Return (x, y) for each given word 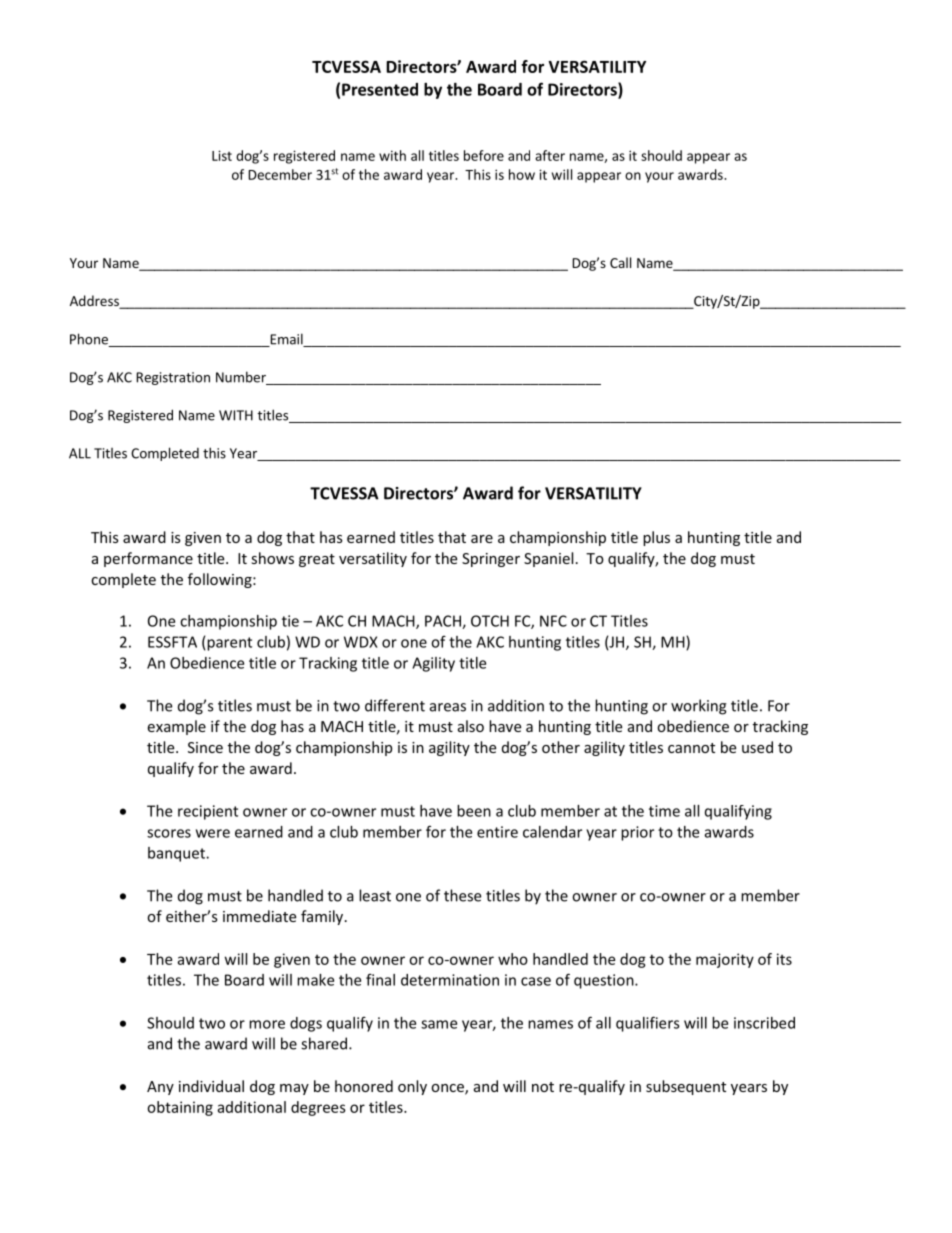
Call (620, 262)
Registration (173, 378)
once (448, 1089)
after (550, 155)
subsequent (686, 1087)
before (484, 155)
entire (497, 832)
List (222, 155)
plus (656, 538)
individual (211, 1086)
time (664, 811)
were (213, 833)
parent (229, 644)
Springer (491, 560)
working (699, 707)
